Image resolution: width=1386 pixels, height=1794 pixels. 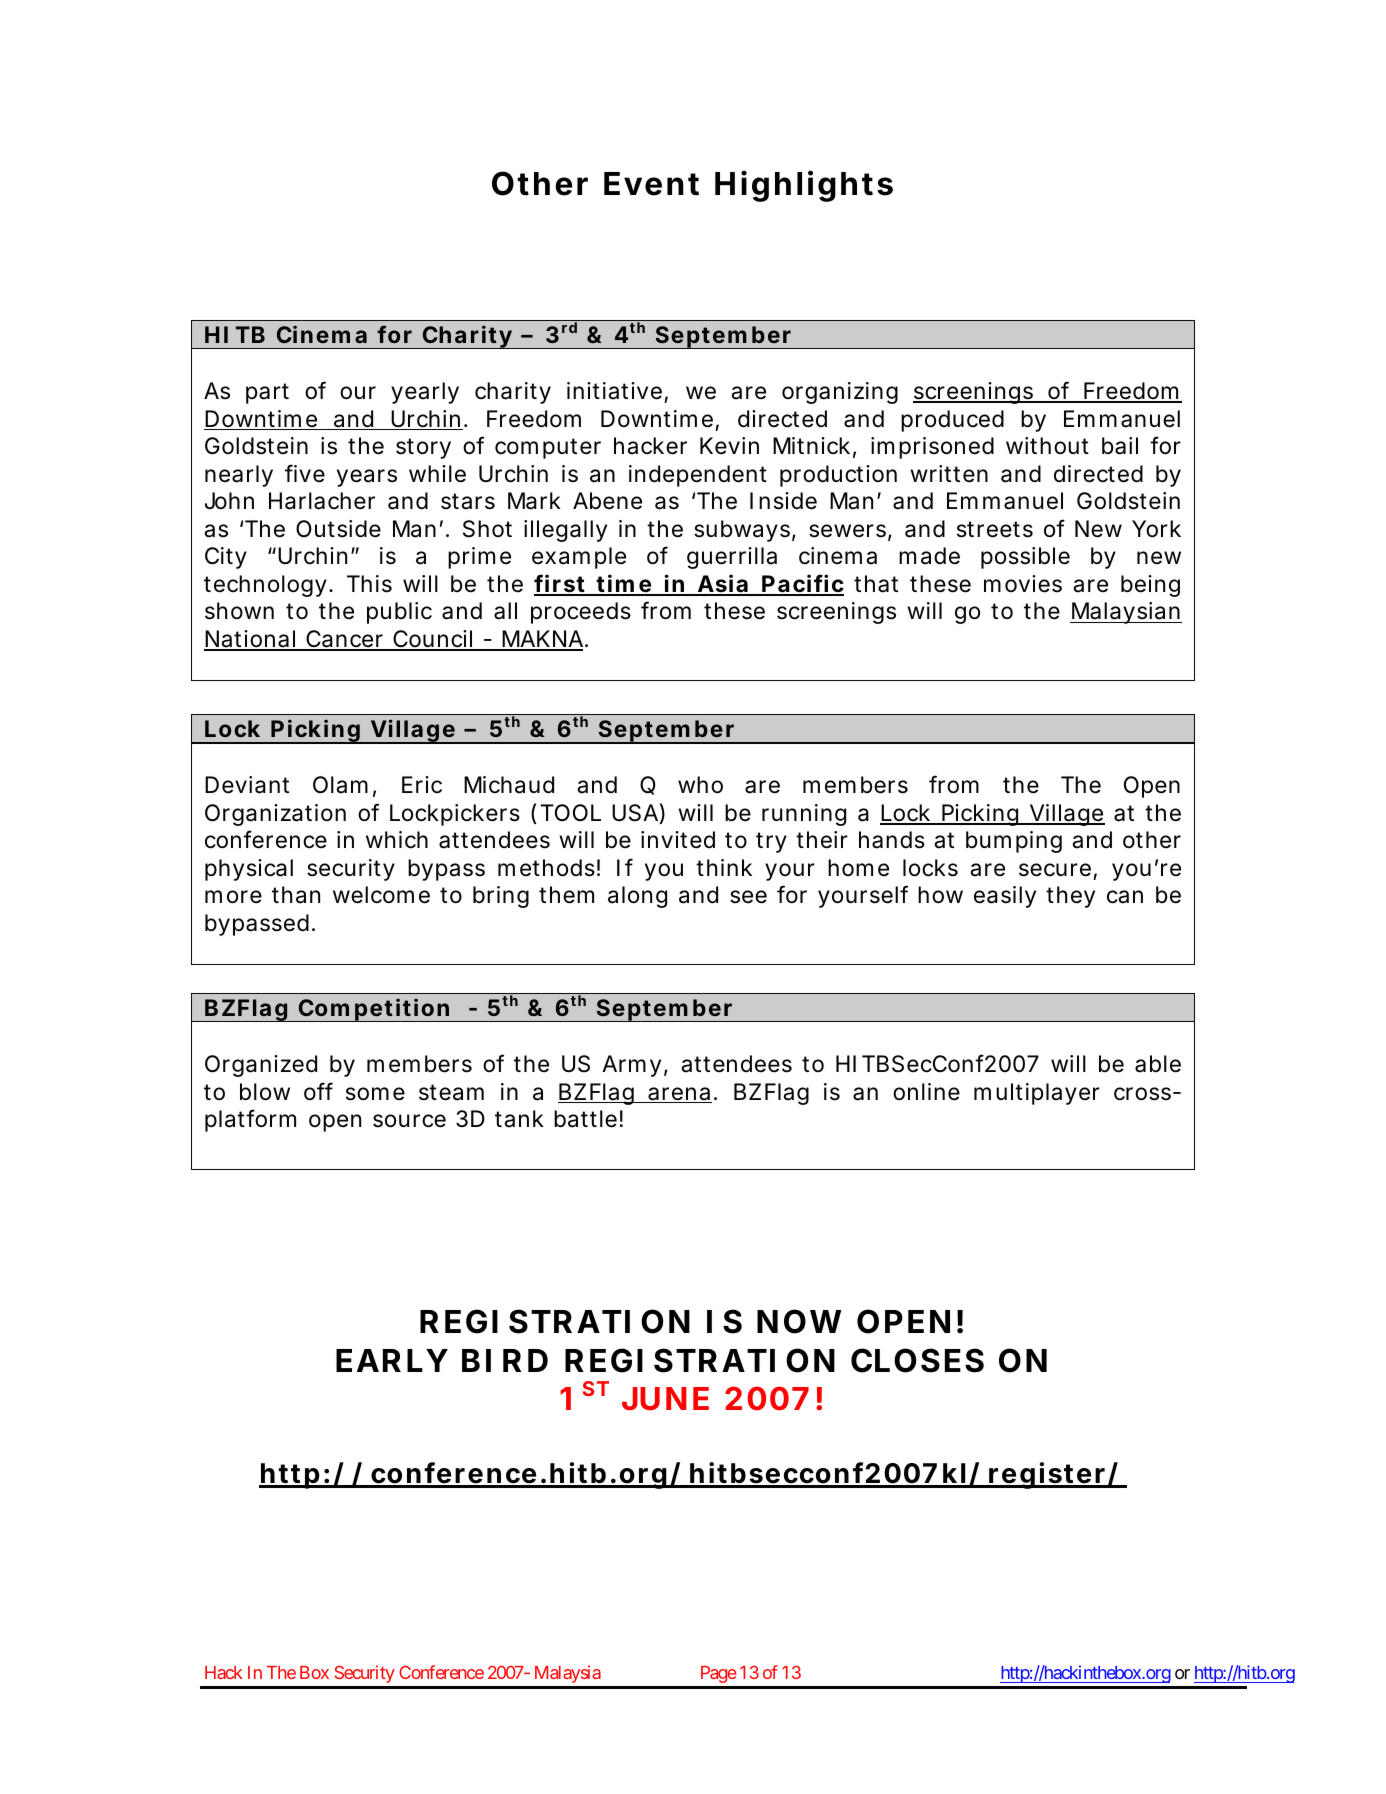 I want to click on multiplayer, so click(x=1037, y=1094).
